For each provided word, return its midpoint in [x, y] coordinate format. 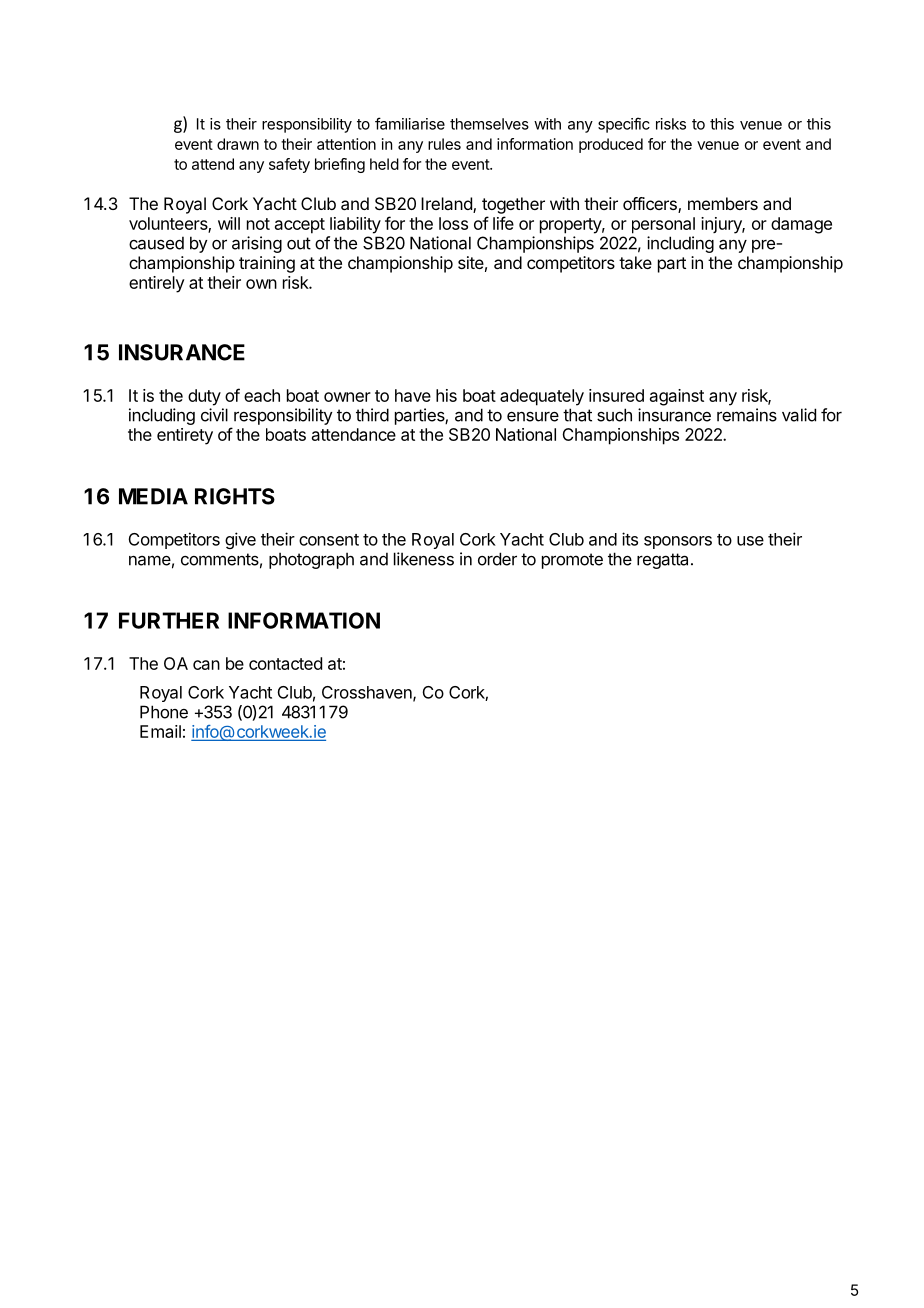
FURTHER [169, 620]
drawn [238, 144]
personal [663, 225]
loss [453, 223]
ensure [533, 417]
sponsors [678, 542]
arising [257, 244]
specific [624, 125]
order [497, 559]
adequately [542, 397]
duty [204, 397]
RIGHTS [235, 496]
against [677, 397]
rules [444, 144]
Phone [164, 712]
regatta [662, 561]
